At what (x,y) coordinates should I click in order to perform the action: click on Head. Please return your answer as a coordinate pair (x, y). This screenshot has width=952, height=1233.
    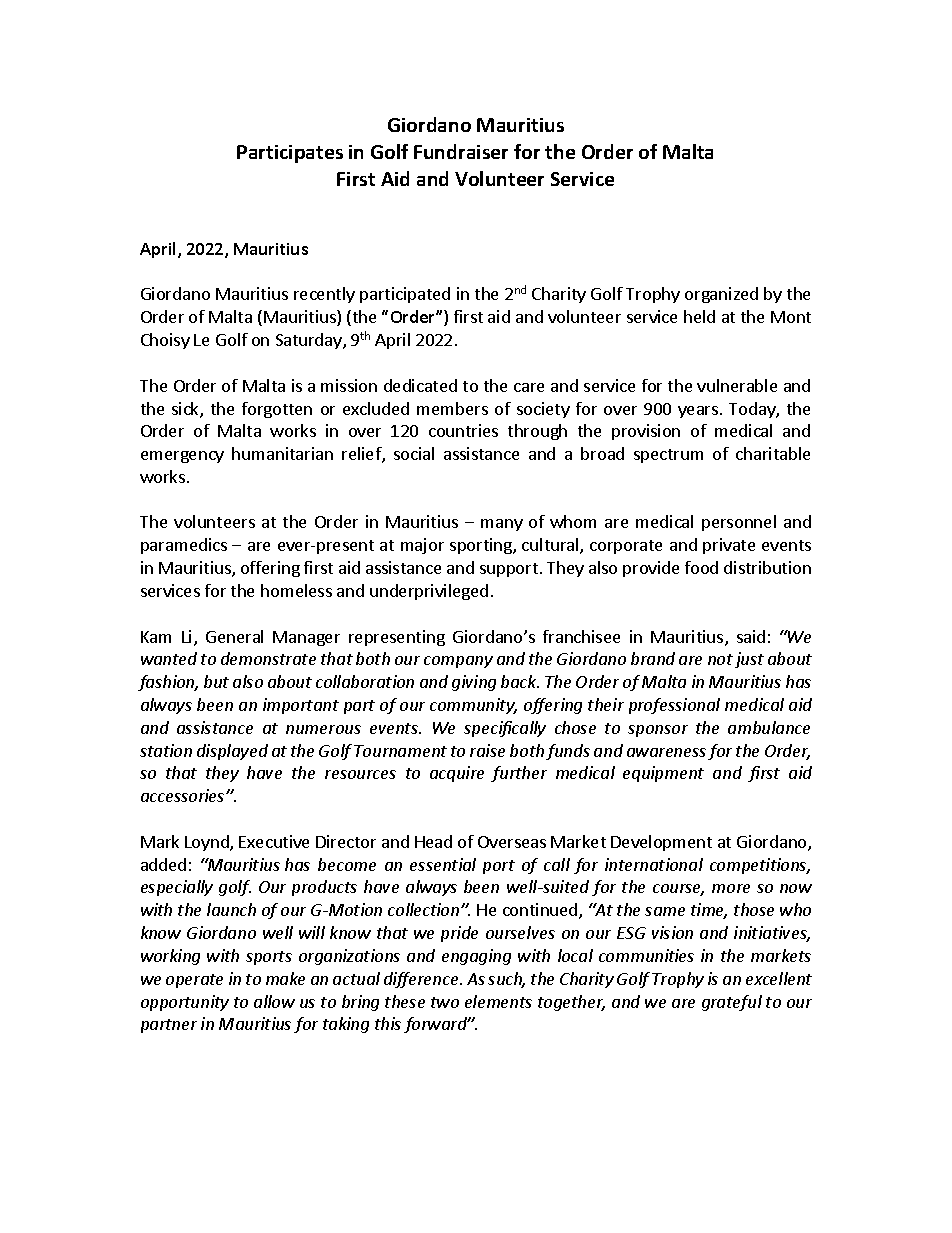
    Looking at the image, I should click on (433, 841).
